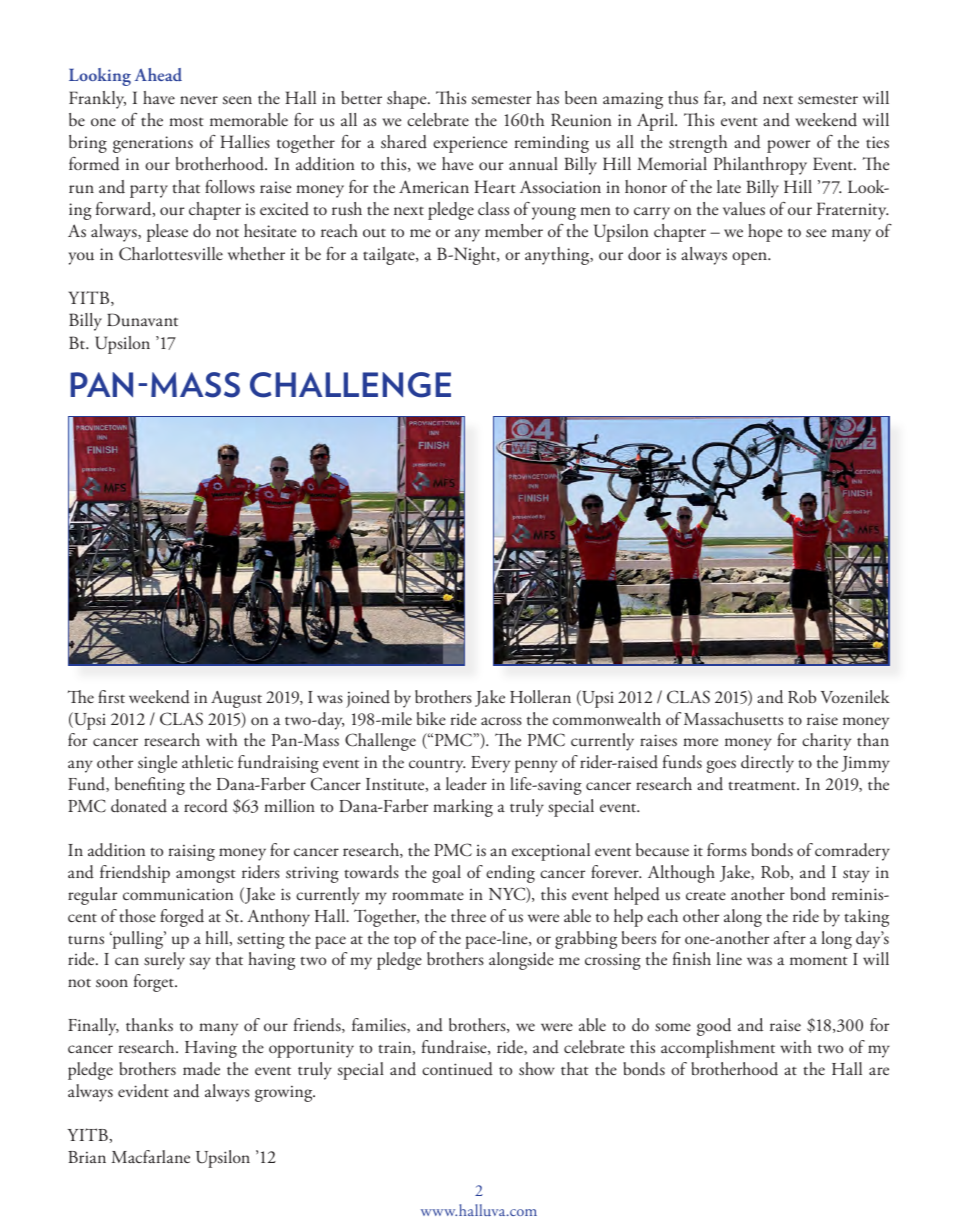 The height and width of the screenshot is (1232, 958). What do you see at coordinates (466, 784) in the screenshot?
I see `leader` at bounding box center [466, 784].
